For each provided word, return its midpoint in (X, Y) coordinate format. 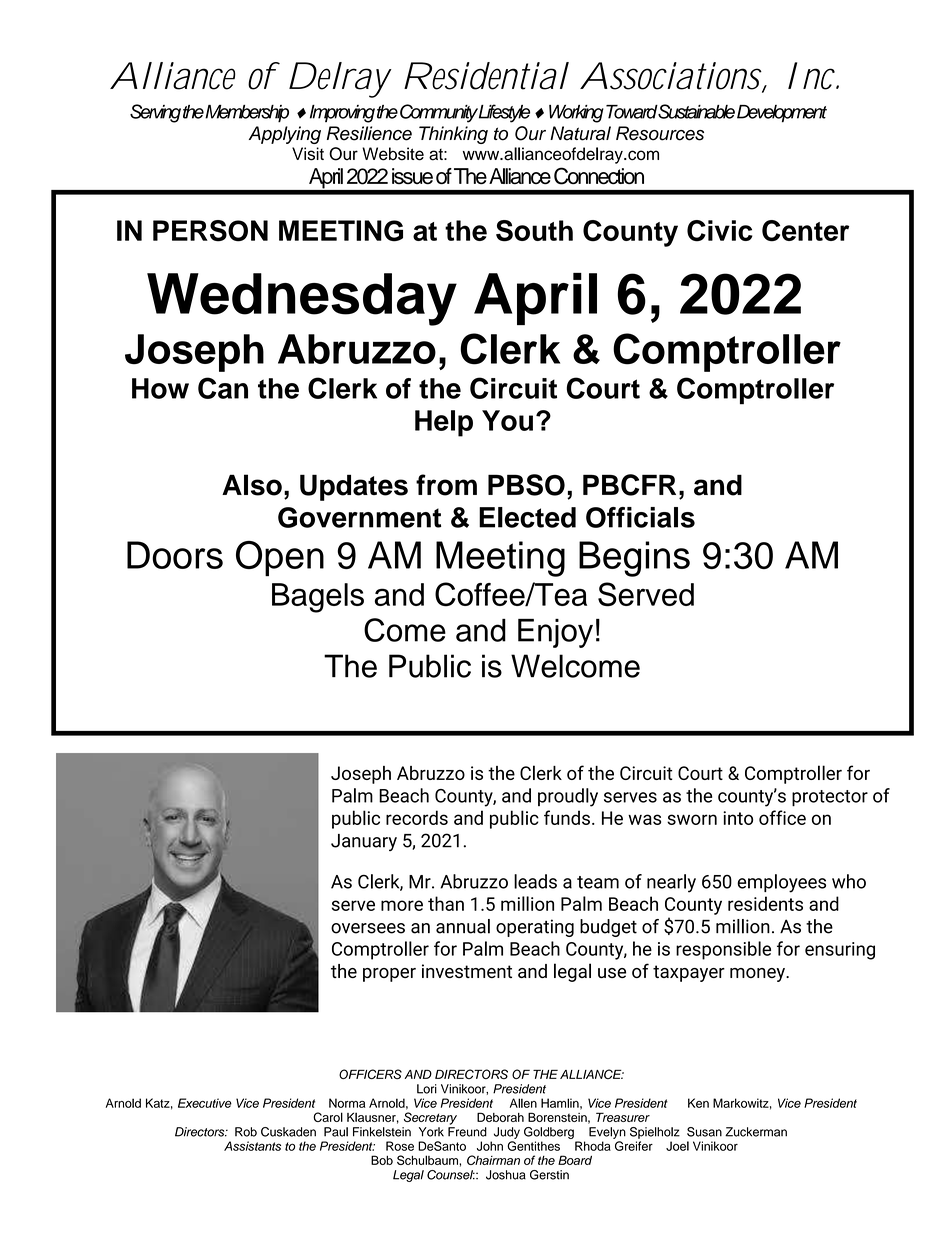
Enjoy (555, 633)
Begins (634, 559)
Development (782, 114)
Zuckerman (756, 1132)
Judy (507, 1133)
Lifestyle (504, 113)
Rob (246, 1132)
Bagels (318, 598)
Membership (247, 114)
